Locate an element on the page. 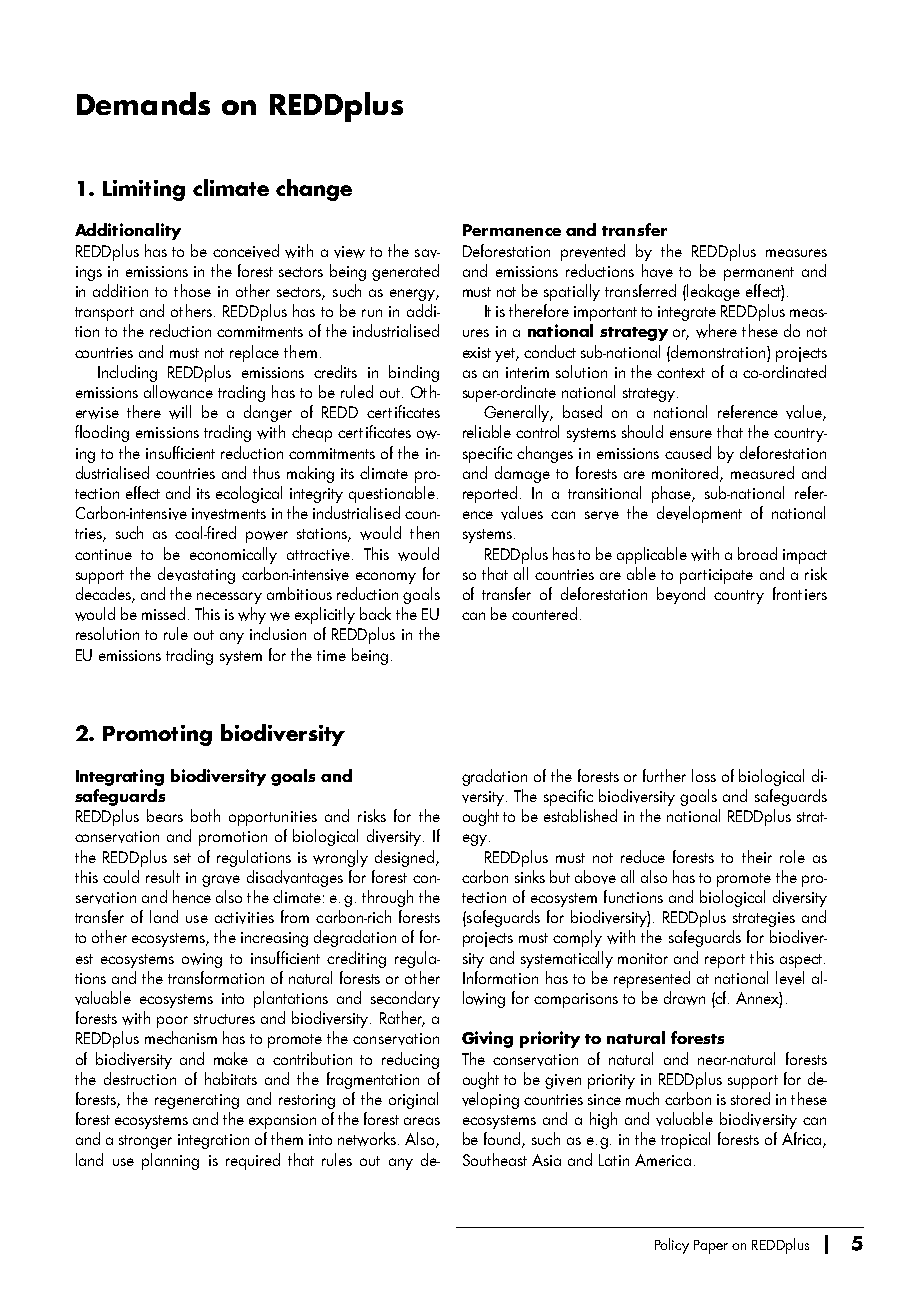  permanent is located at coordinates (759, 274).
